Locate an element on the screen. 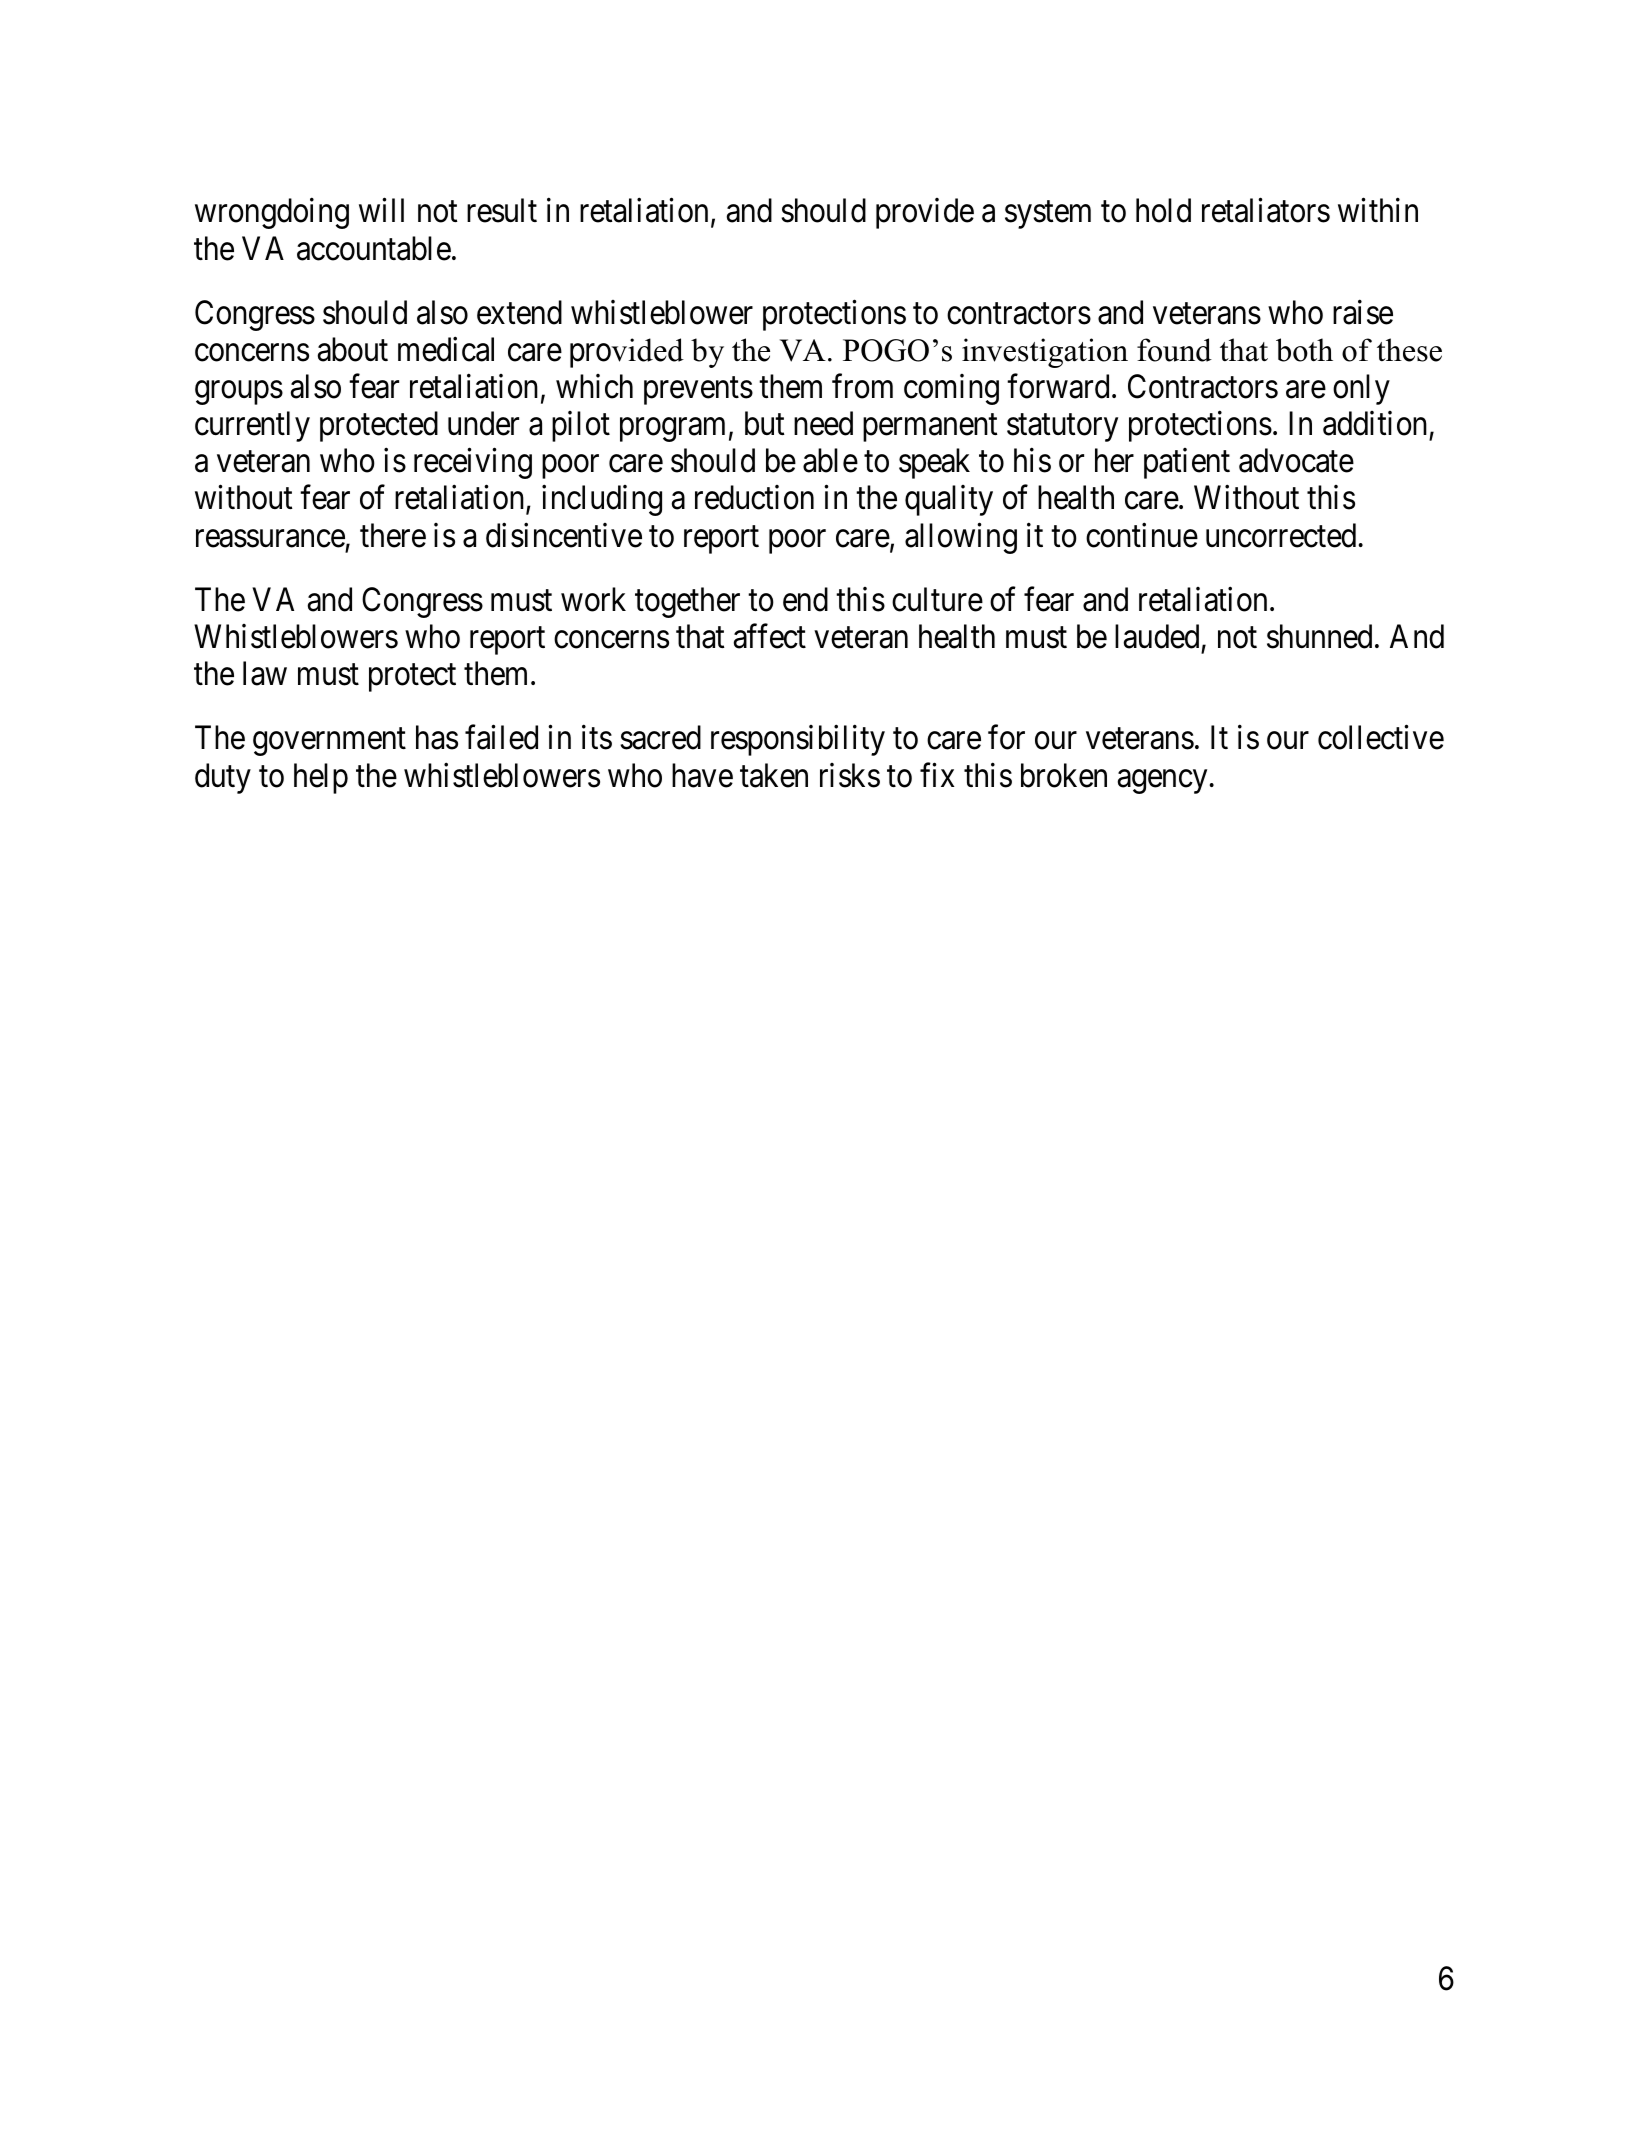  hold is located at coordinates (1163, 210).
